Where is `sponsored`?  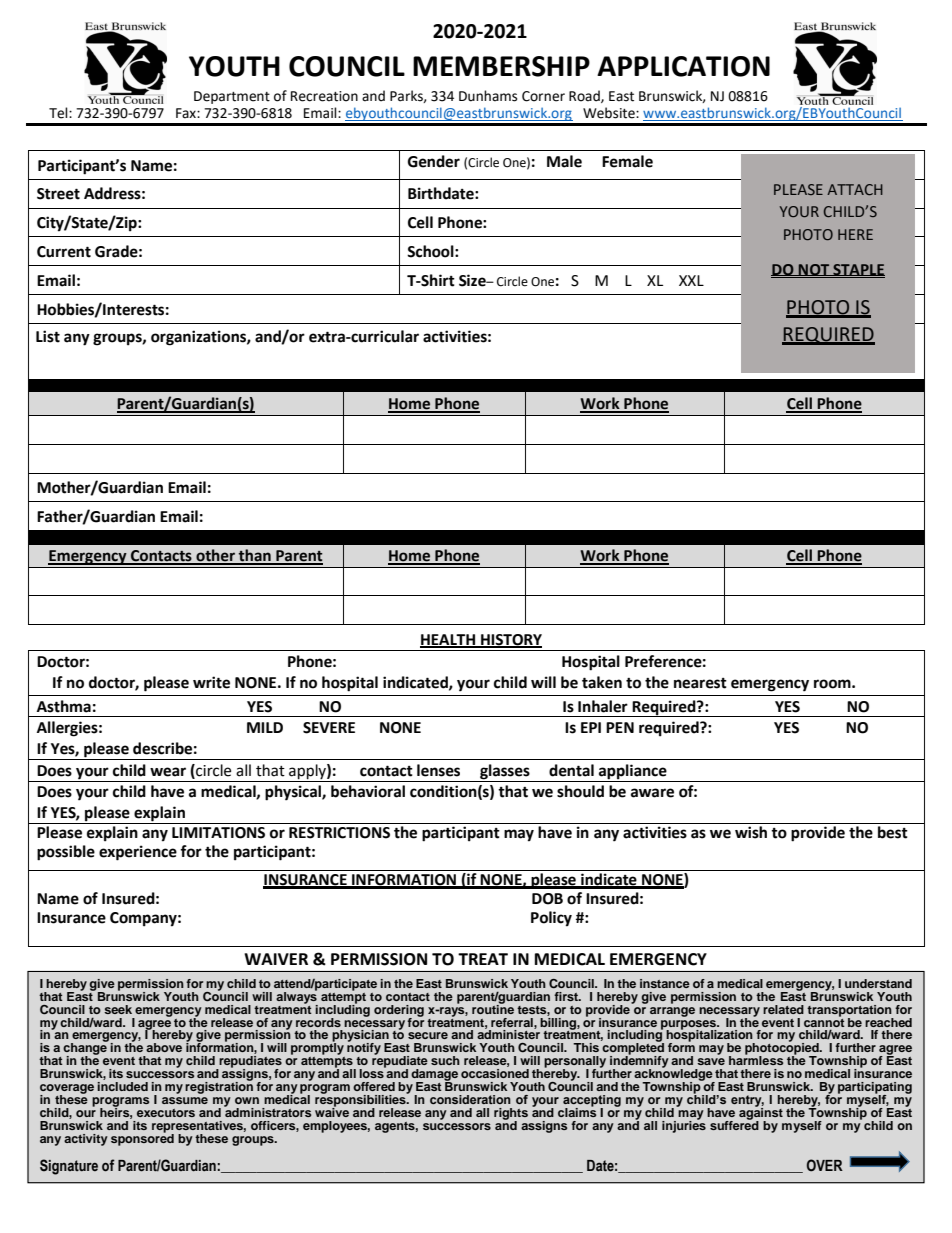 sponsored is located at coordinates (142, 1138).
